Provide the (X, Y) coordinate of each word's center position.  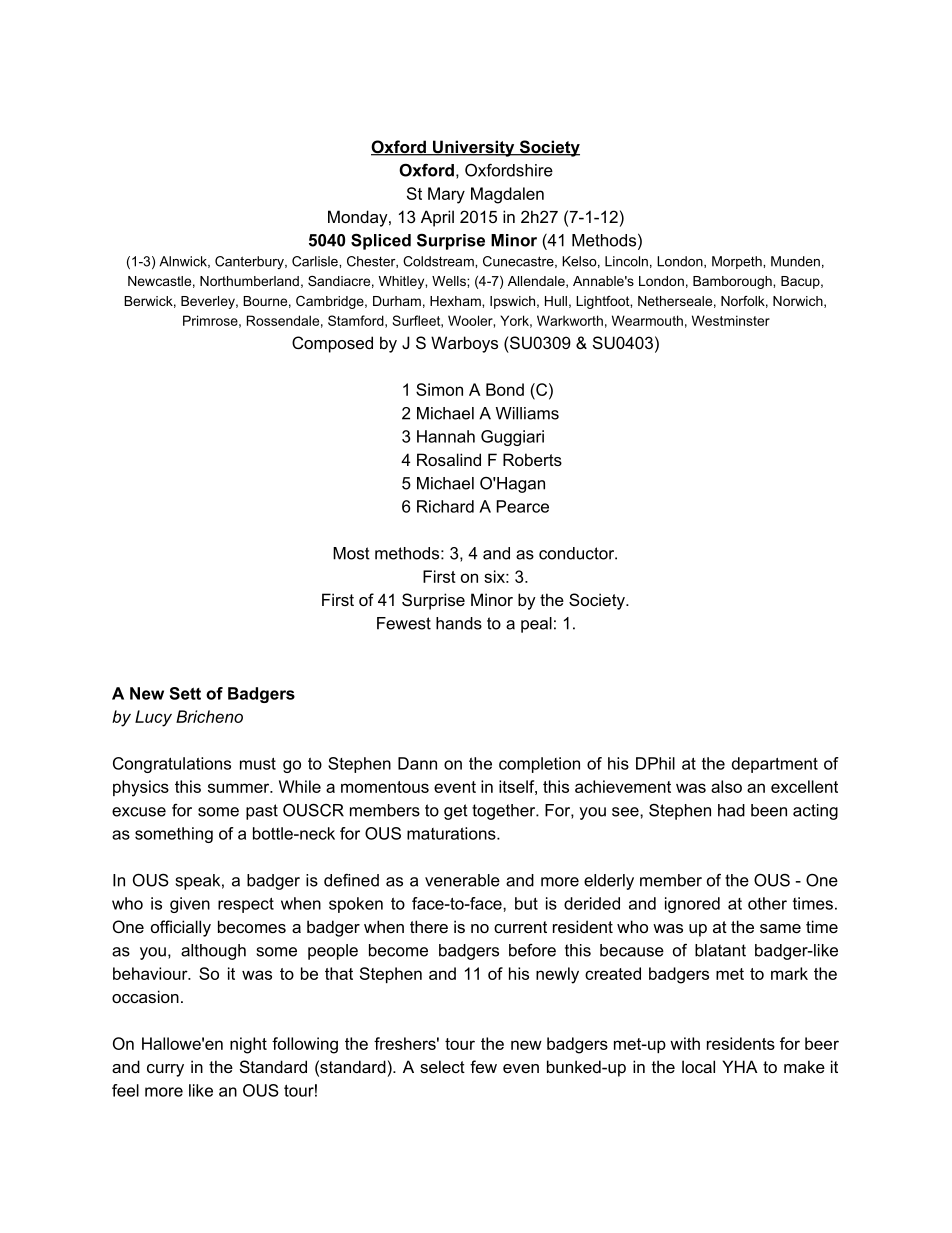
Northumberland (249, 281)
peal (536, 625)
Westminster (731, 320)
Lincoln (626, 261)
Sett (185, 693)
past (262, 812)
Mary (446, 195)
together (505, 812)
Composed (332, 344)
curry (165, 1070)
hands (459, 623)
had (731, 810)
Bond (505, 389)
